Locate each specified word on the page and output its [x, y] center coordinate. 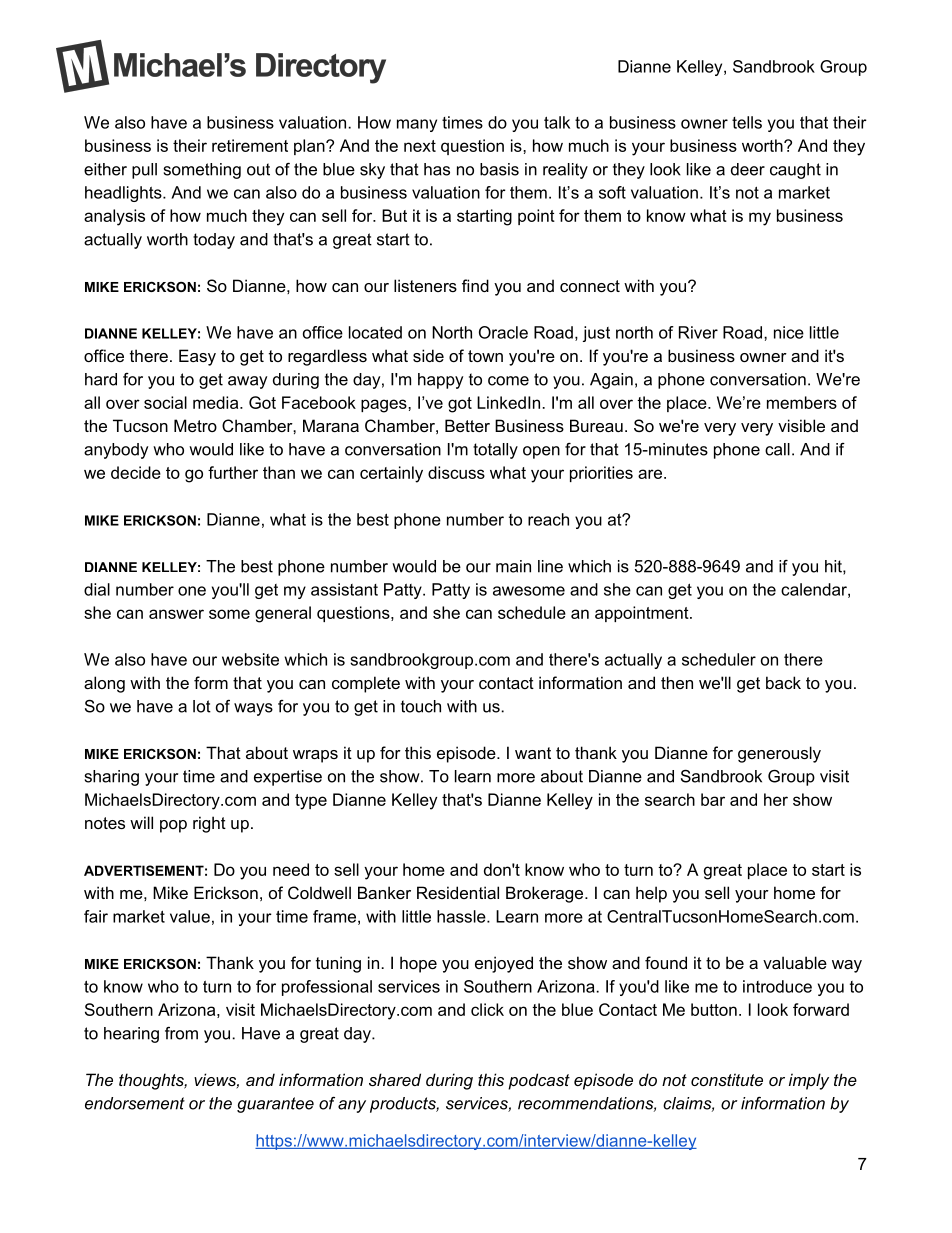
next [420, 146]
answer [176, 614]
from [181, 1033]
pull [144, 171]
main [513, 566]
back [783, 682]
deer [748, 169]
